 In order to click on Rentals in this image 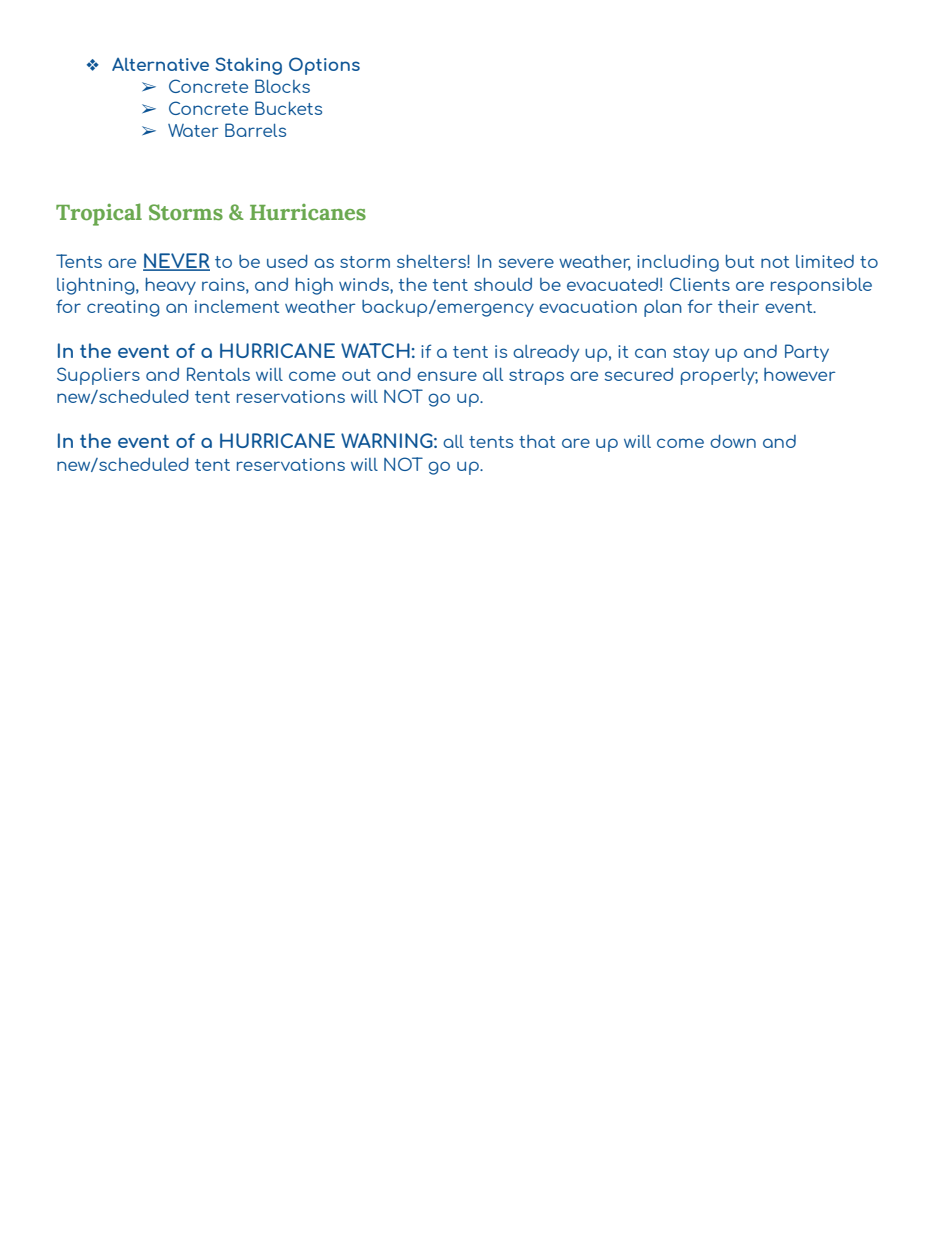, I will do `click(218, 374)`.
